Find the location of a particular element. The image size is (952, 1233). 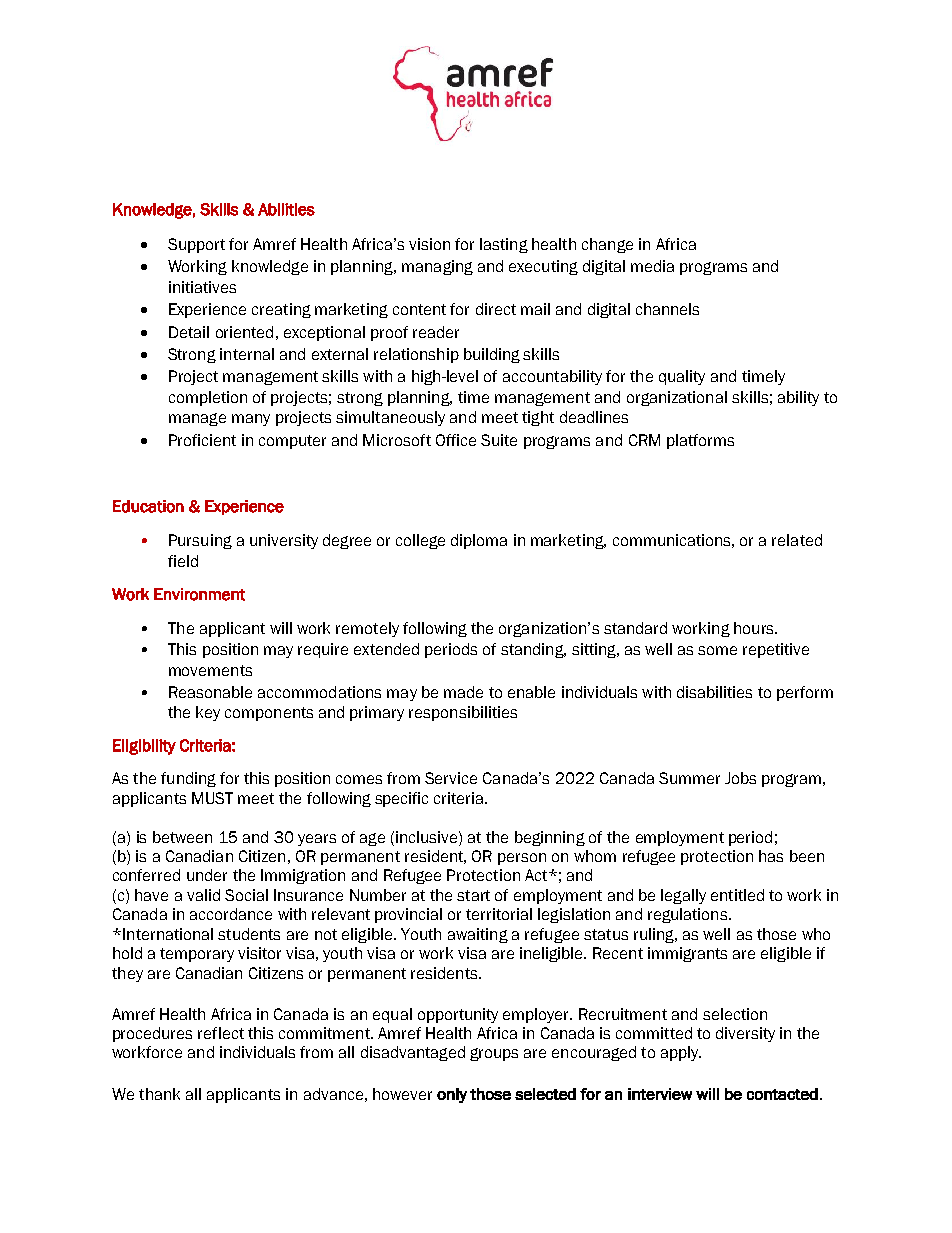

groups is located at coordinates (494, 1054).
